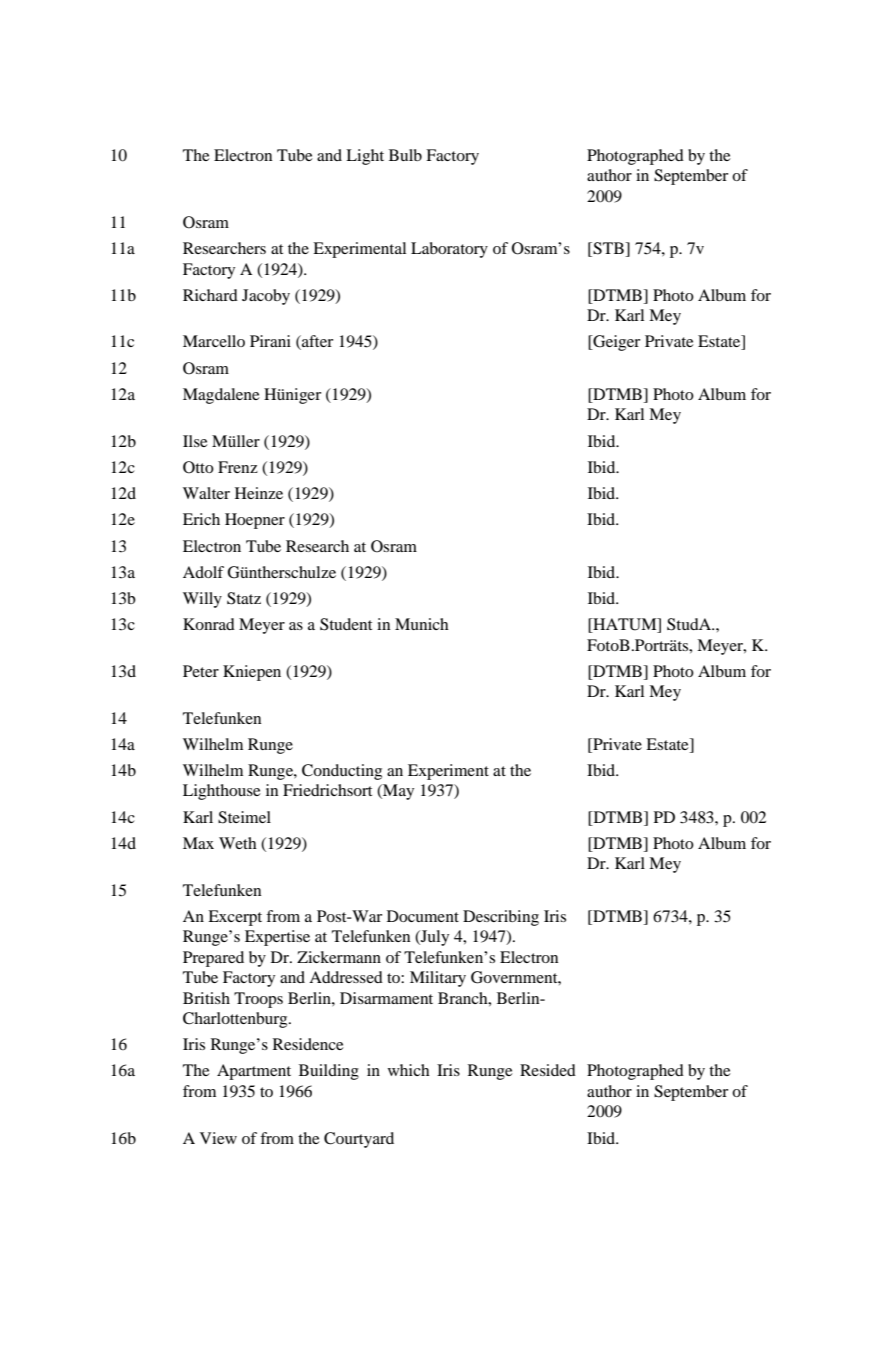 The width and height of the screenshot is (896, 1360). What do you see at coordinates (548, 1070) in the screenshot?
I see `Resided` at bounding box center [548, 1070].
